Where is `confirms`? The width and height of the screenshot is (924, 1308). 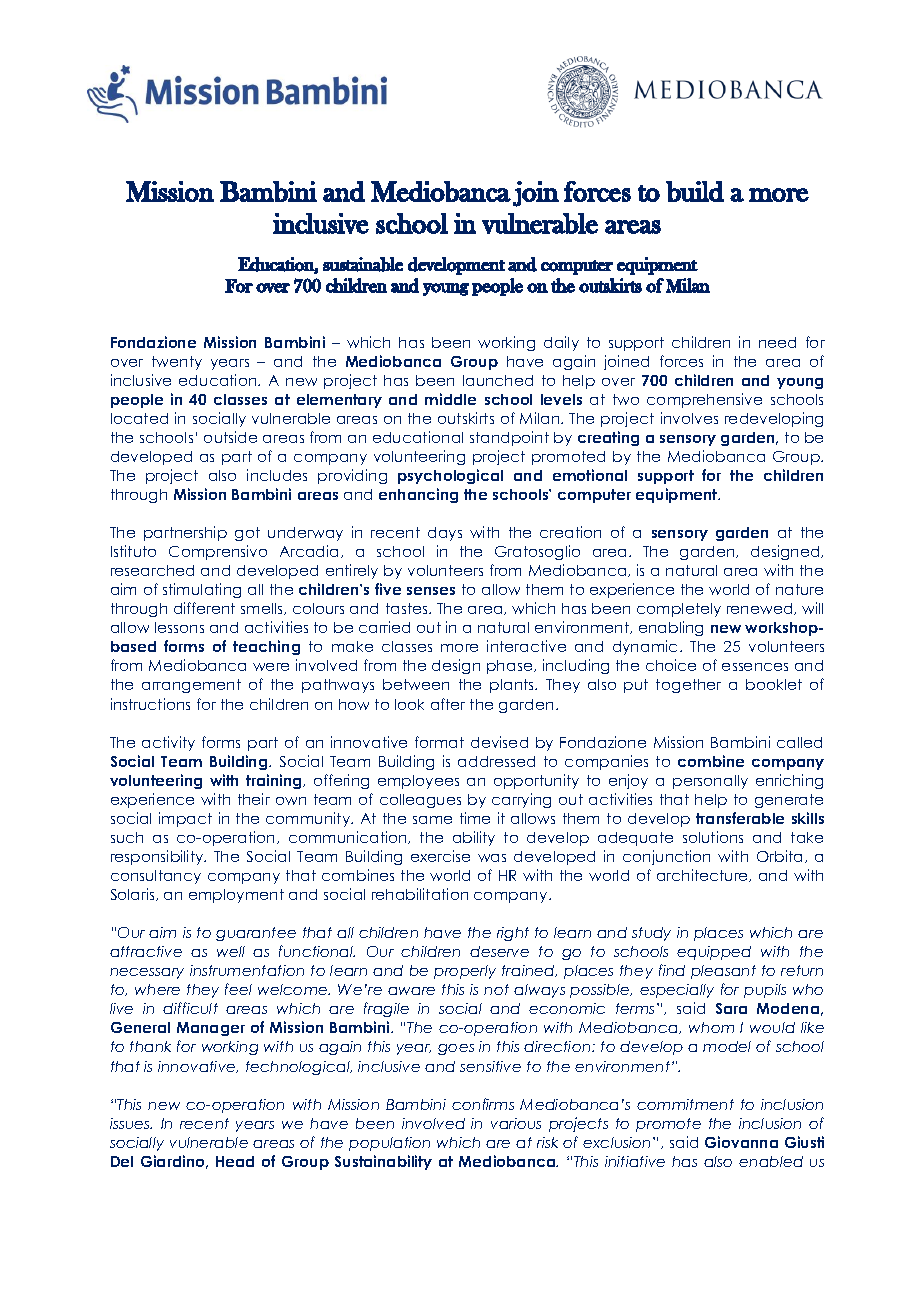
confirms is located at coordinates (483, 1104).
